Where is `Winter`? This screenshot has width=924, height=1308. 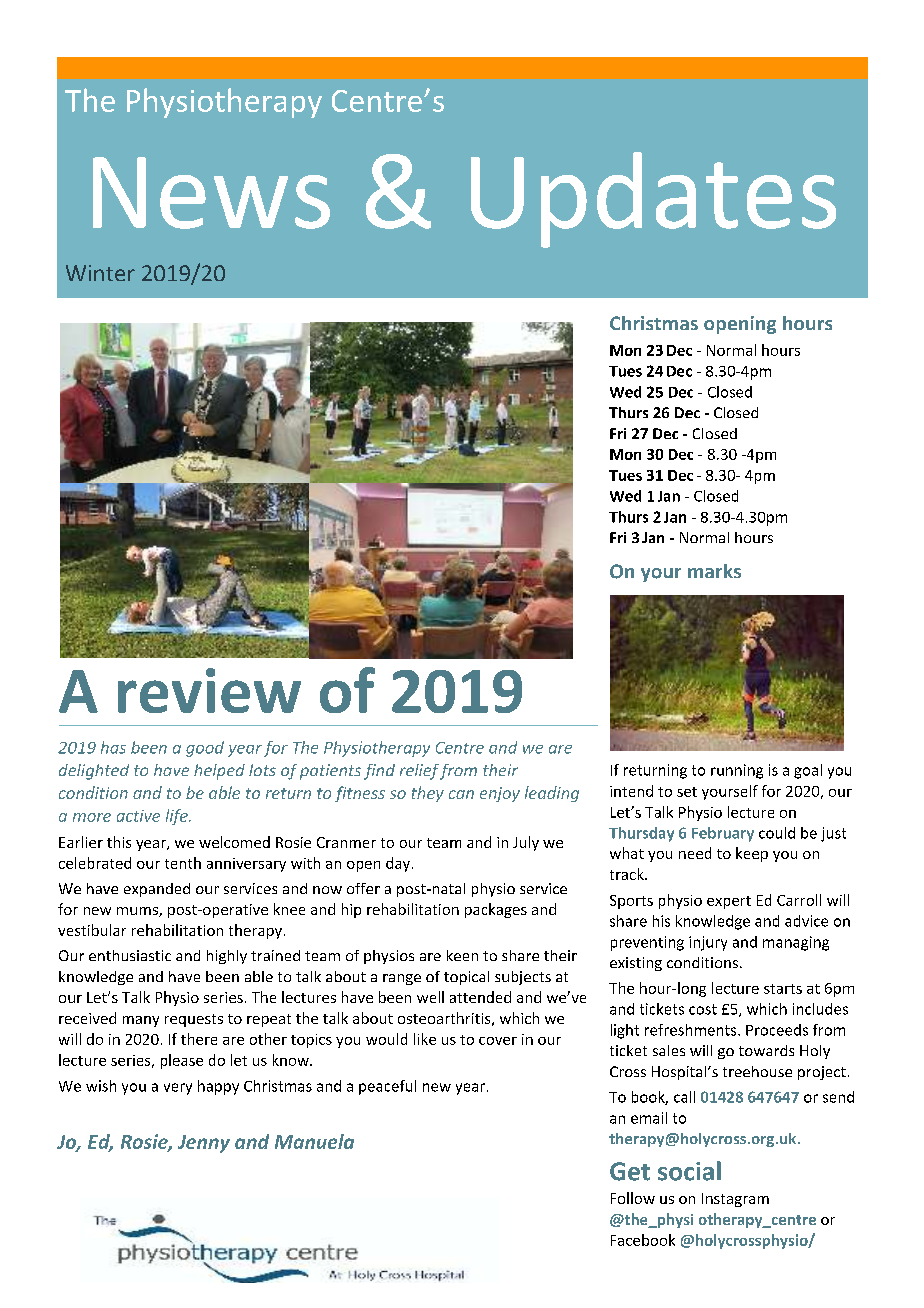 Winter is located at coordinates (100, 273).
